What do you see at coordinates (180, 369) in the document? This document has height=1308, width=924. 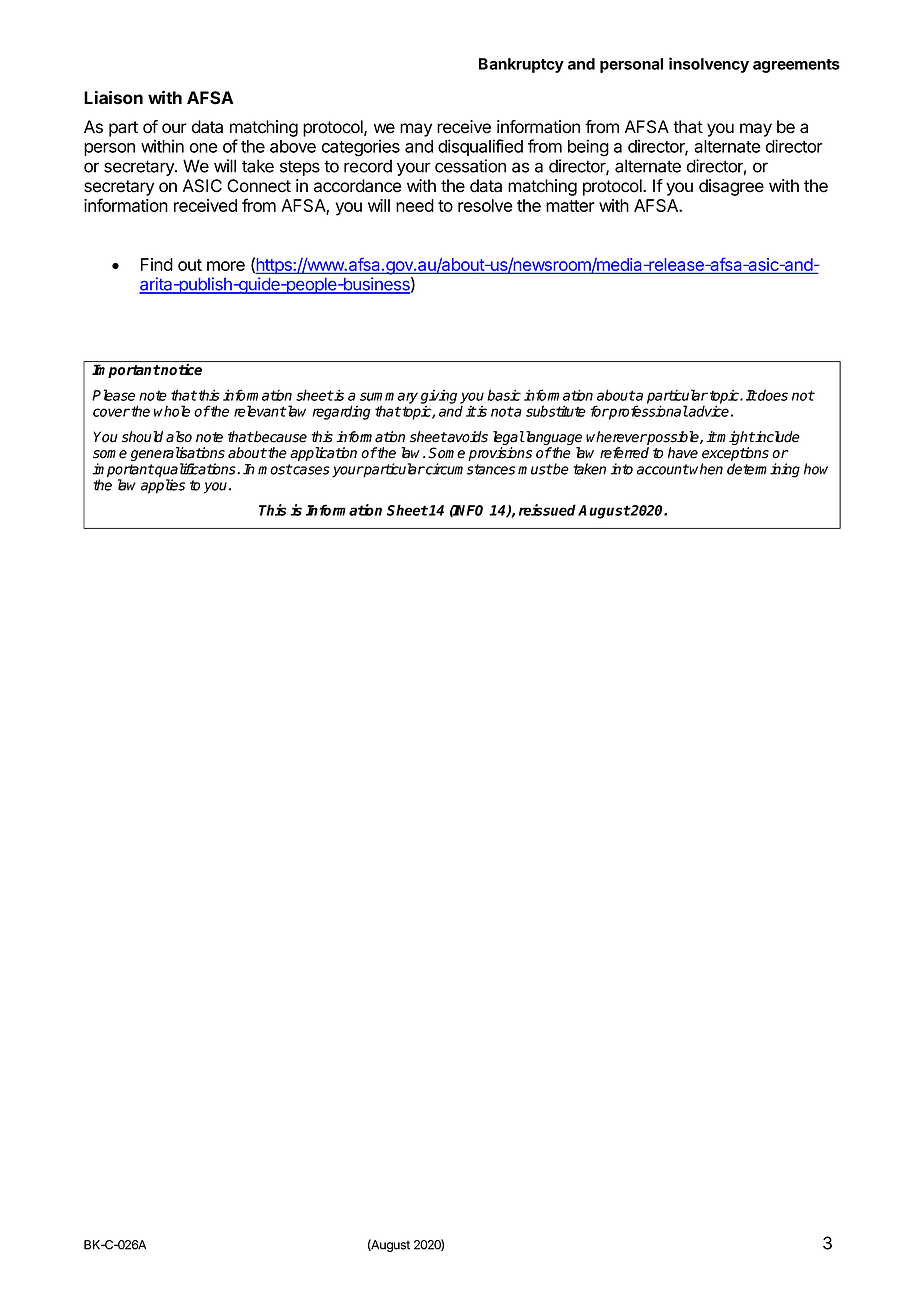 I see `notice` at bounding box center [180, 369].
